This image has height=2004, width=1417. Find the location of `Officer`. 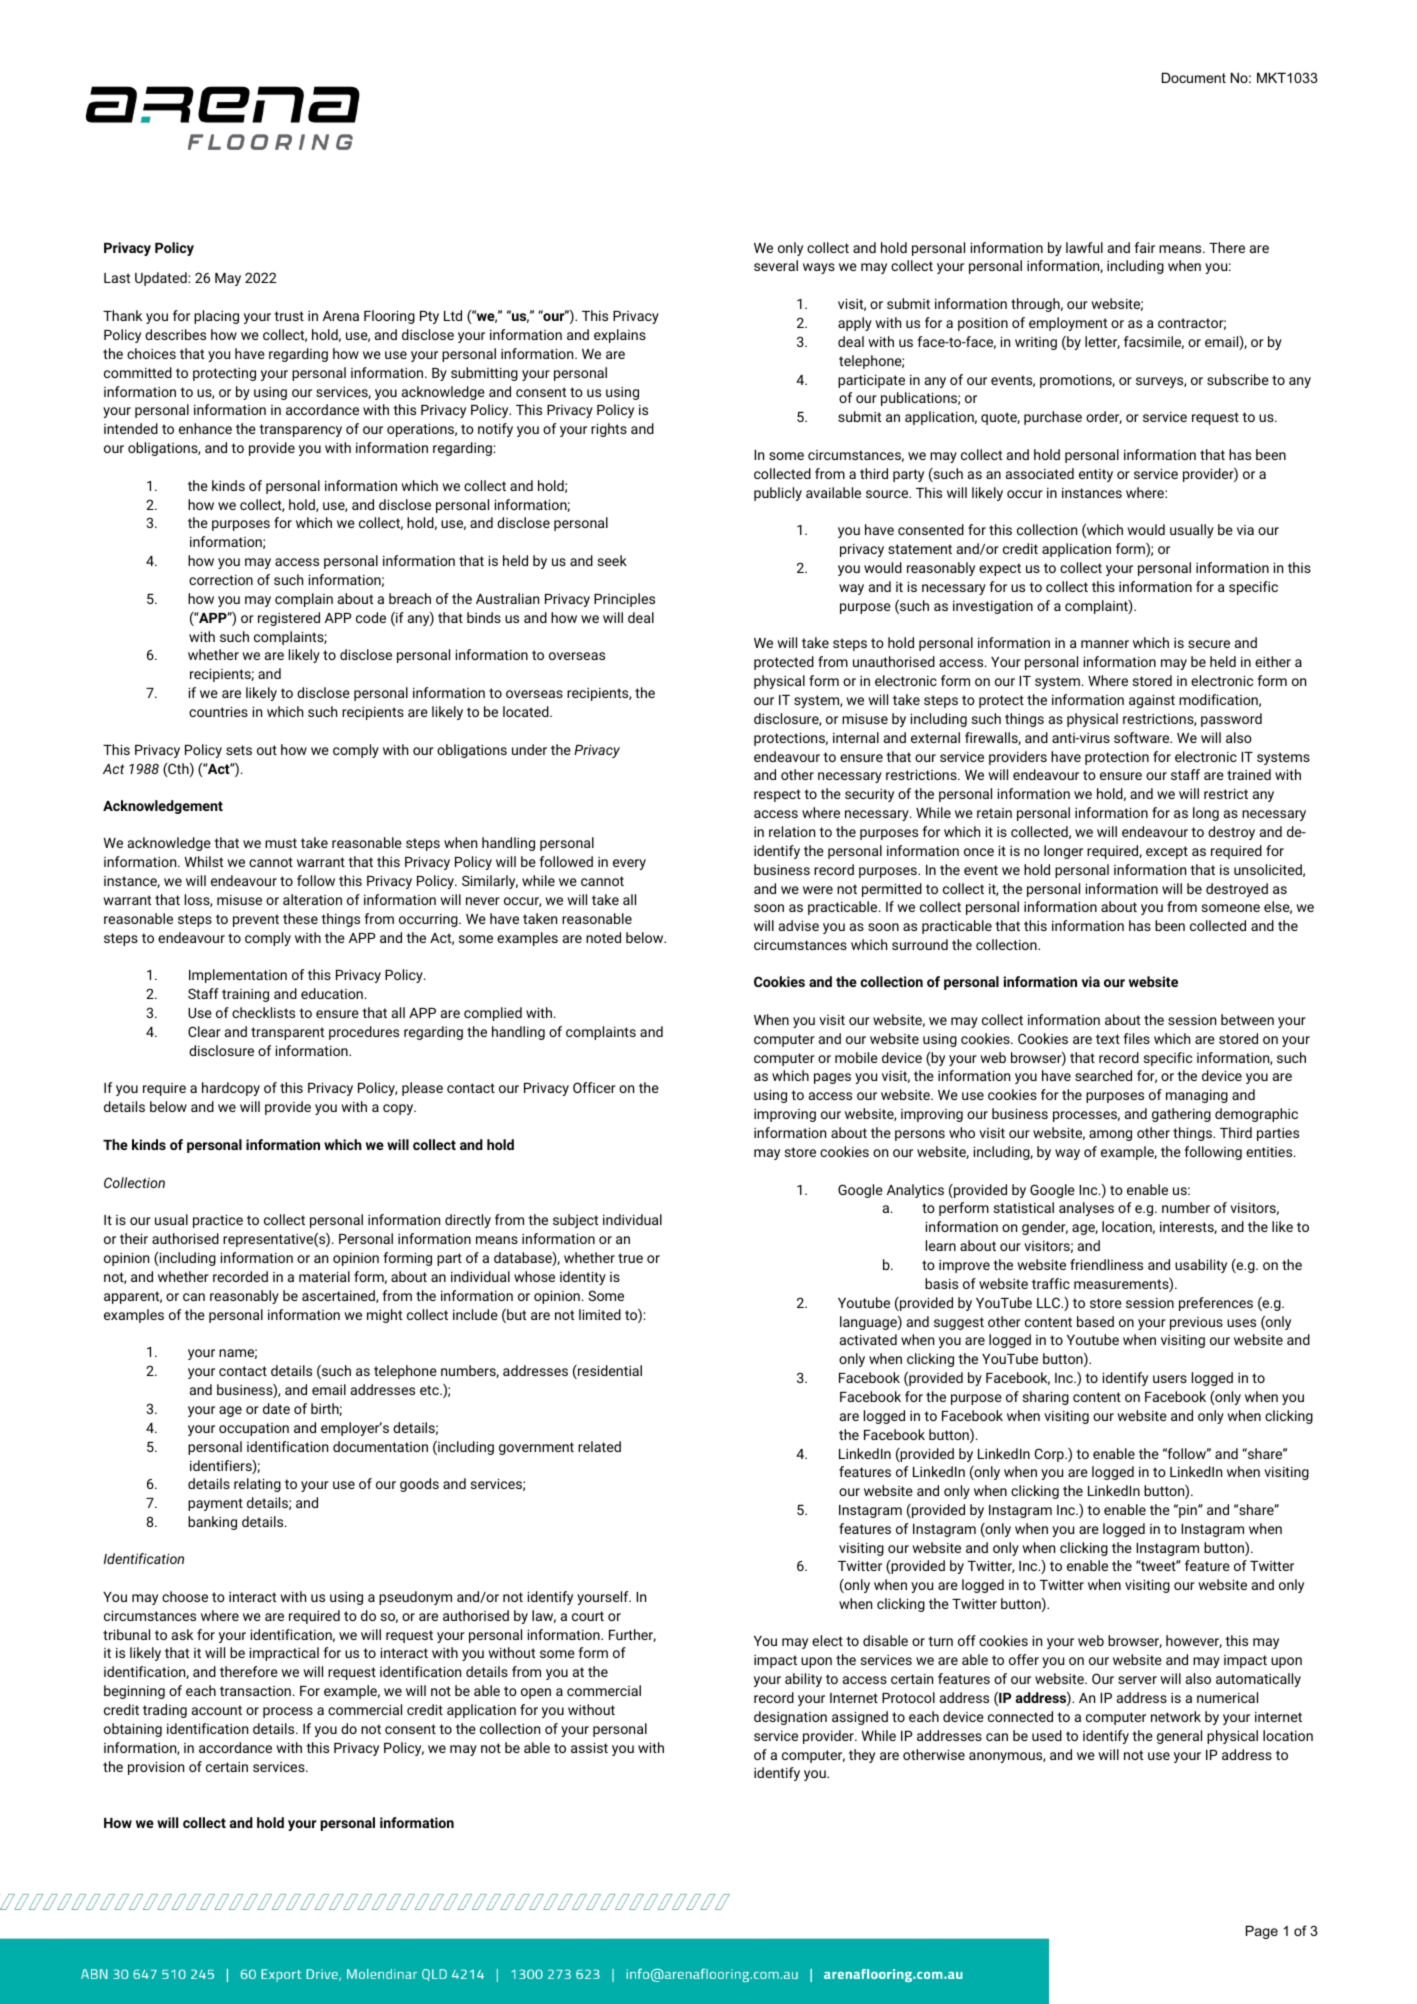

Officer is located at coordinates (594, 1087).
